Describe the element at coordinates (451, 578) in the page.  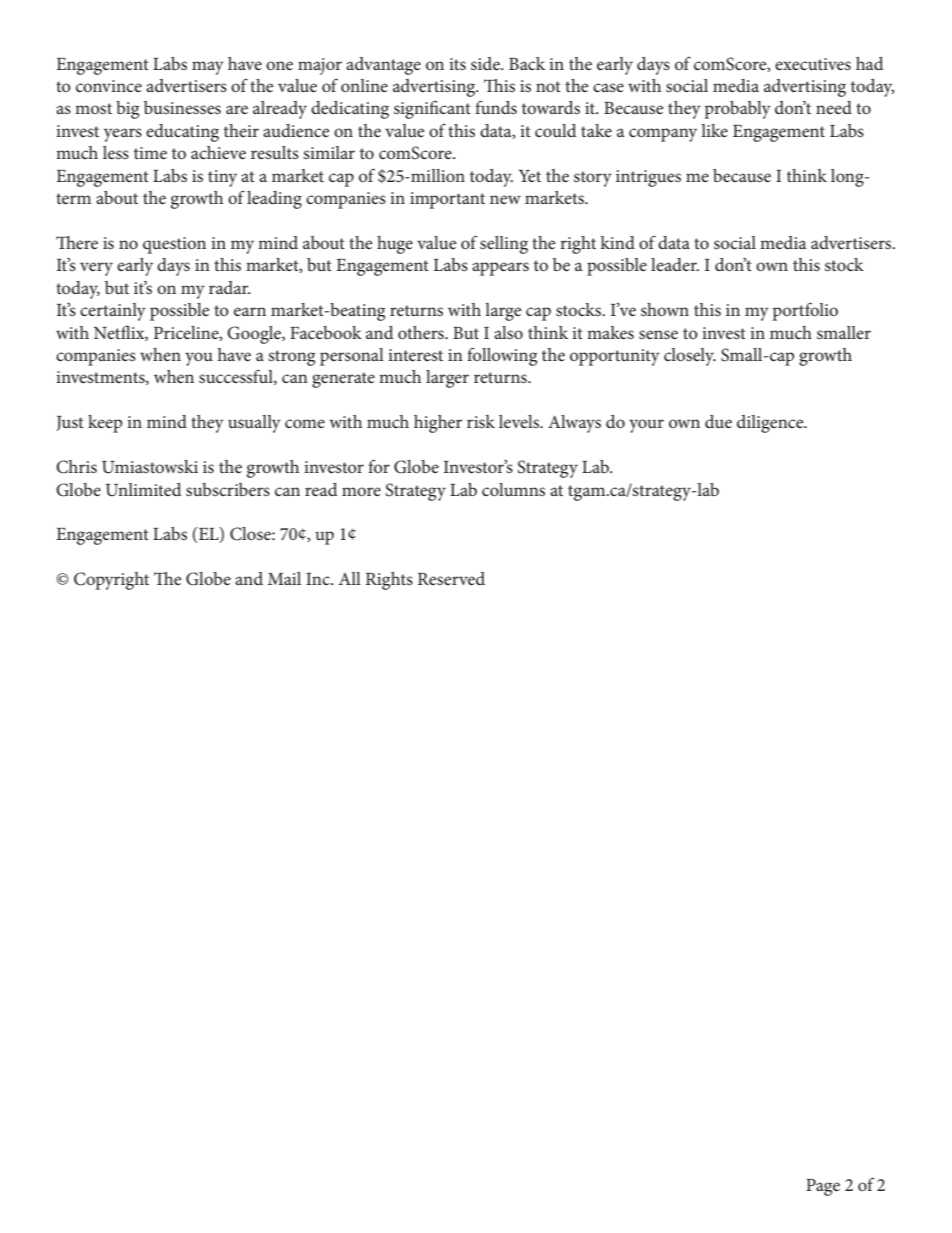
I see `Reserved` at that location.
